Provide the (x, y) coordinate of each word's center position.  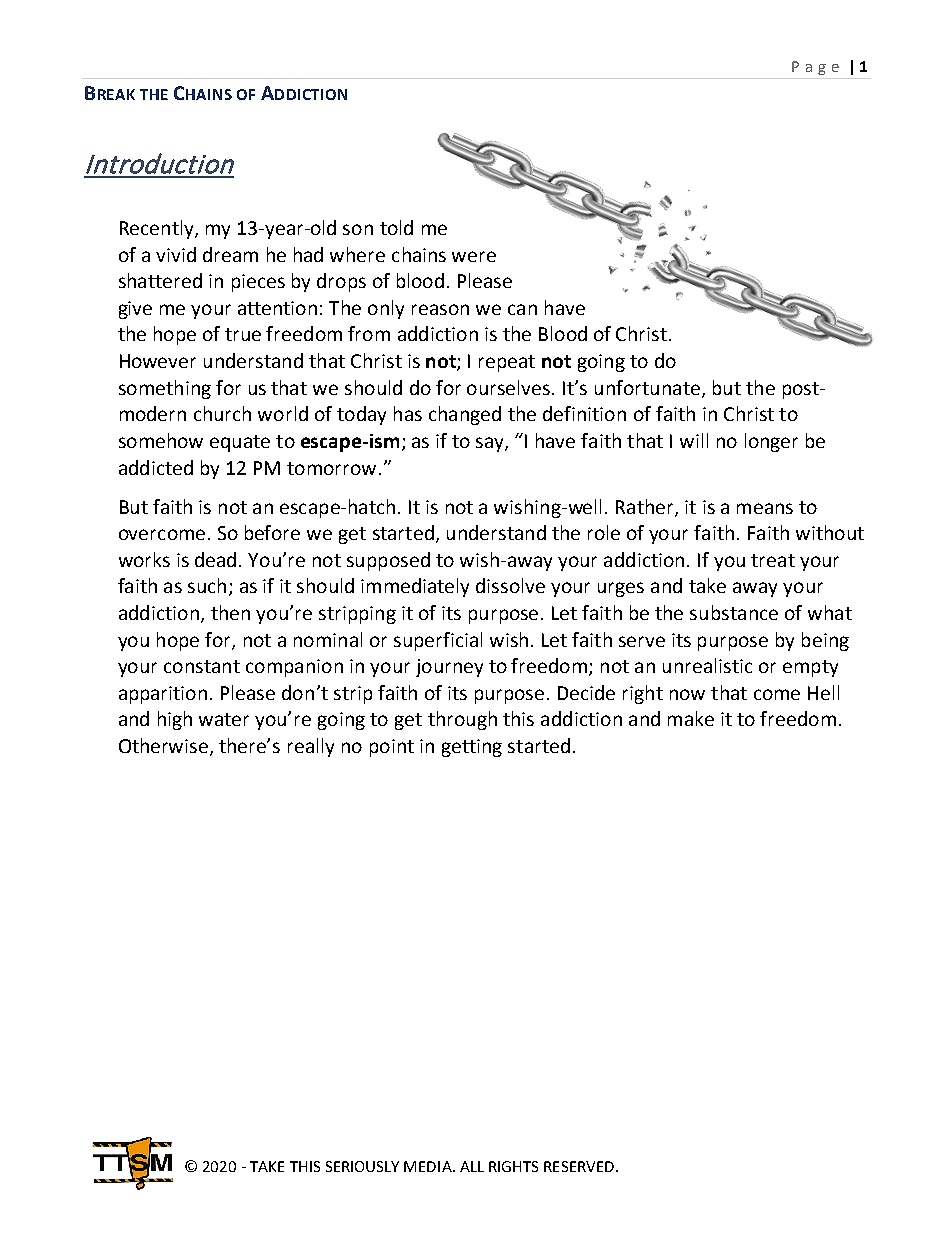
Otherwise (163, 745)
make (691, 718)
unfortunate (647, 387)
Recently (158, 229)
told (396, 227)
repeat (507, 363)
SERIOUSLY (362, 1166)
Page (815, 68)
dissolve (510, 585)
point (392, 748)
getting (472, 748)
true (243, 334)
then (230, 612)
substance (734, 612)
